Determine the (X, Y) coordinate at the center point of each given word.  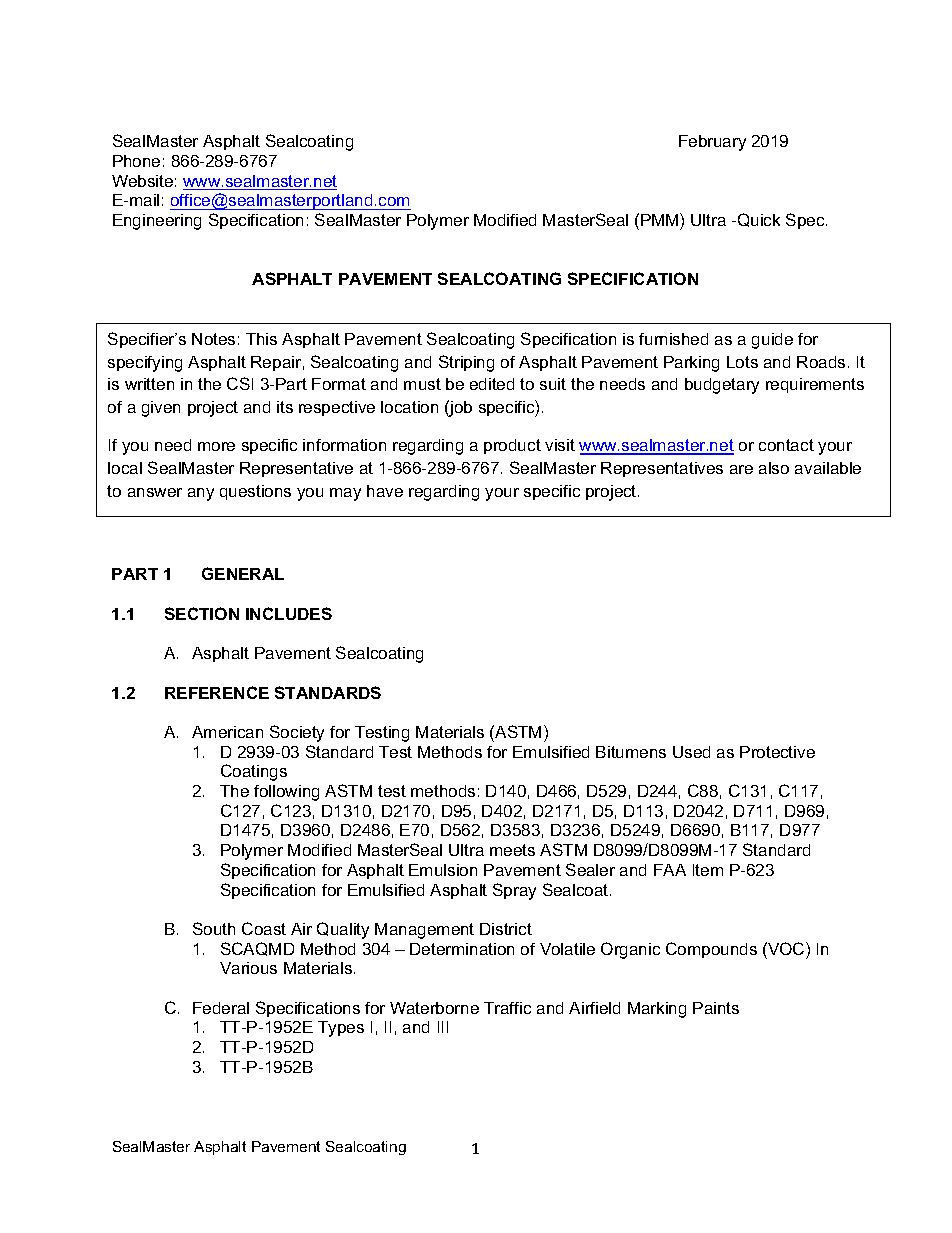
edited (492, 384)
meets (512, 850)
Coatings (254, 772)
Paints (716, 1008)
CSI (240, 383)
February (712, 143)
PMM (661, 219)
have (385, 491)
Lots (742, 362)
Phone (136, 161)
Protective (777, 752)
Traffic (507, 1008)
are (741, 469)
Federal (221, 1008)
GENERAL (243, 573)
